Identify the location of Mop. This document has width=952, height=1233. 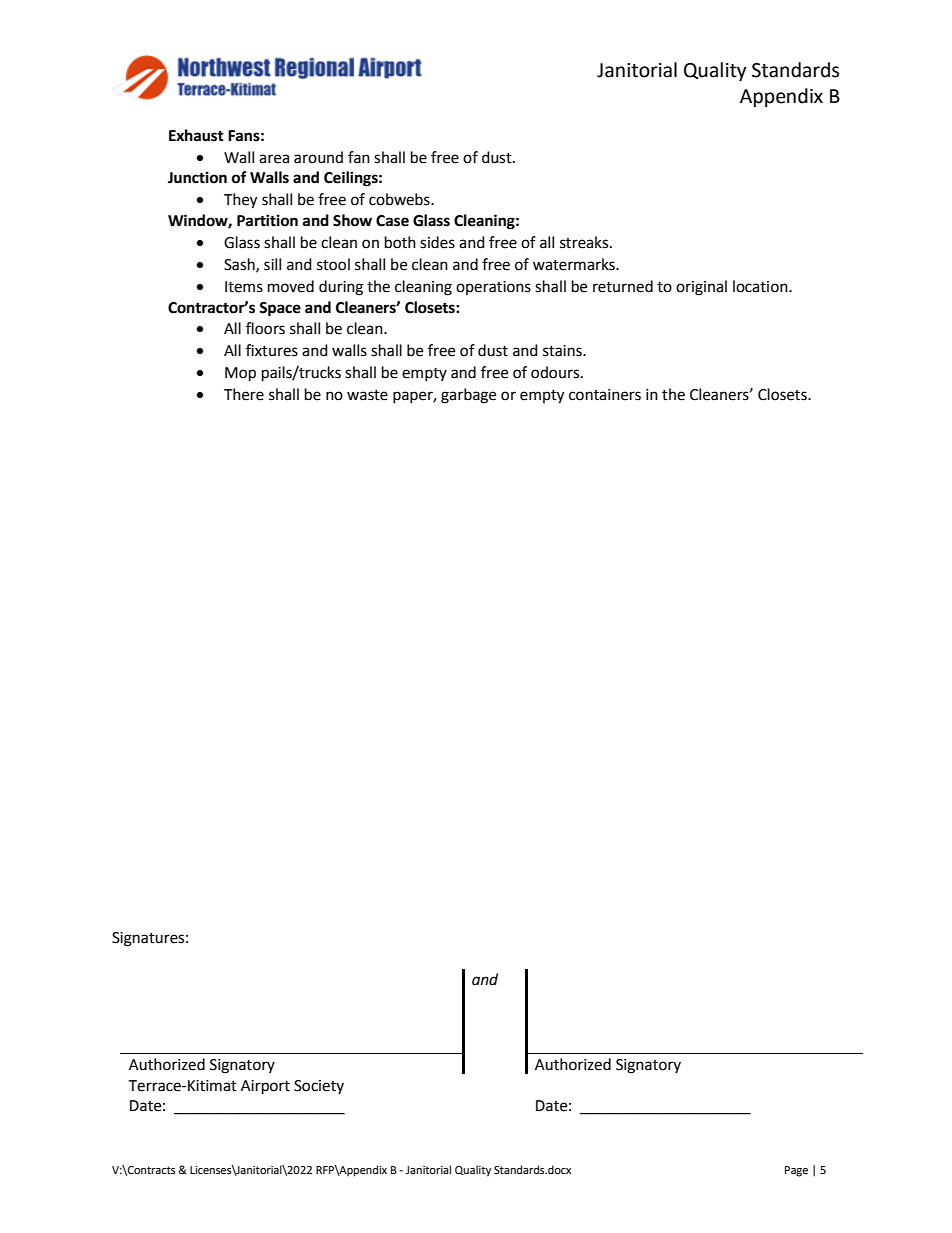
(240, 374).
